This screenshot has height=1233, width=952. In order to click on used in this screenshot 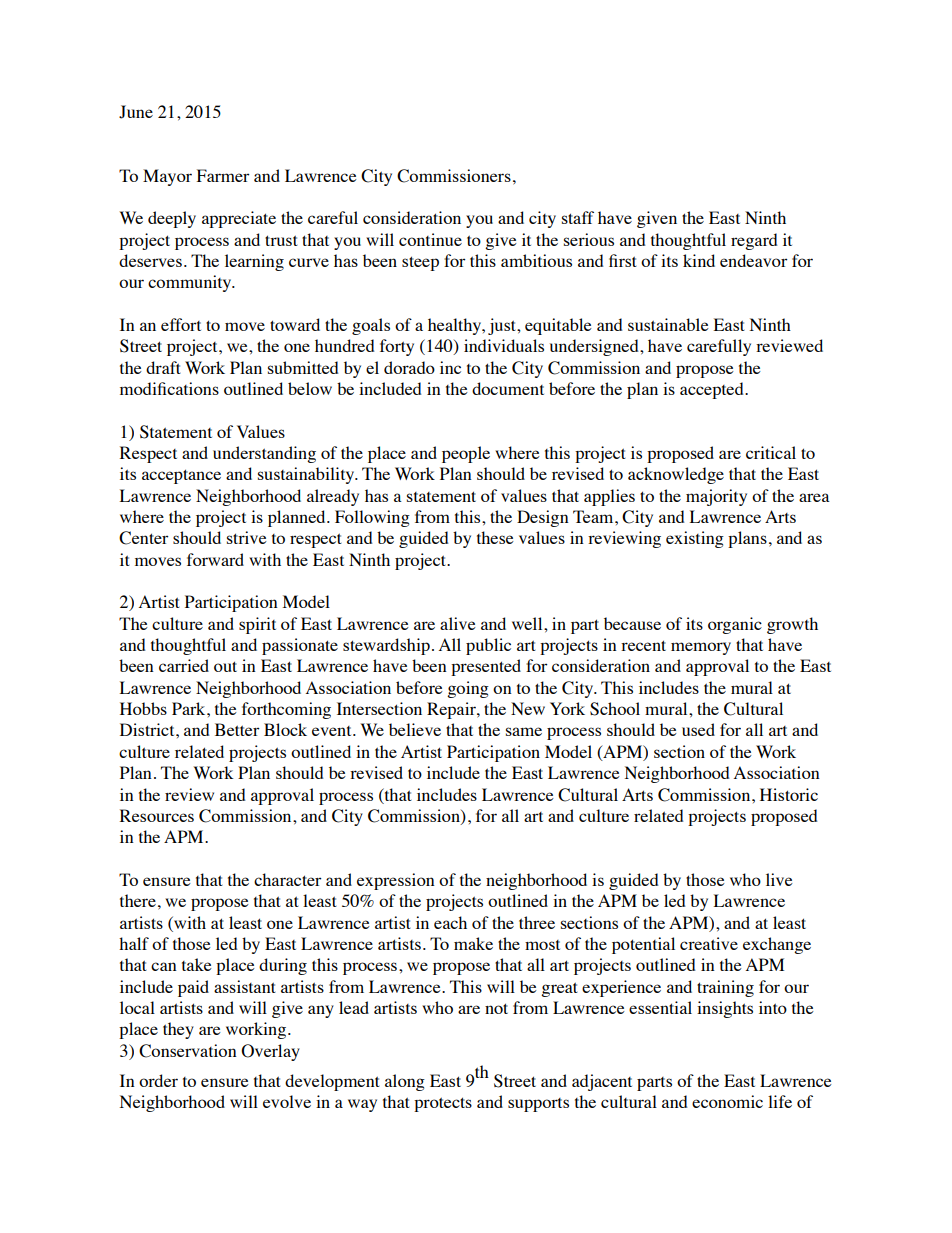, I will do `click(698, 729)`.
